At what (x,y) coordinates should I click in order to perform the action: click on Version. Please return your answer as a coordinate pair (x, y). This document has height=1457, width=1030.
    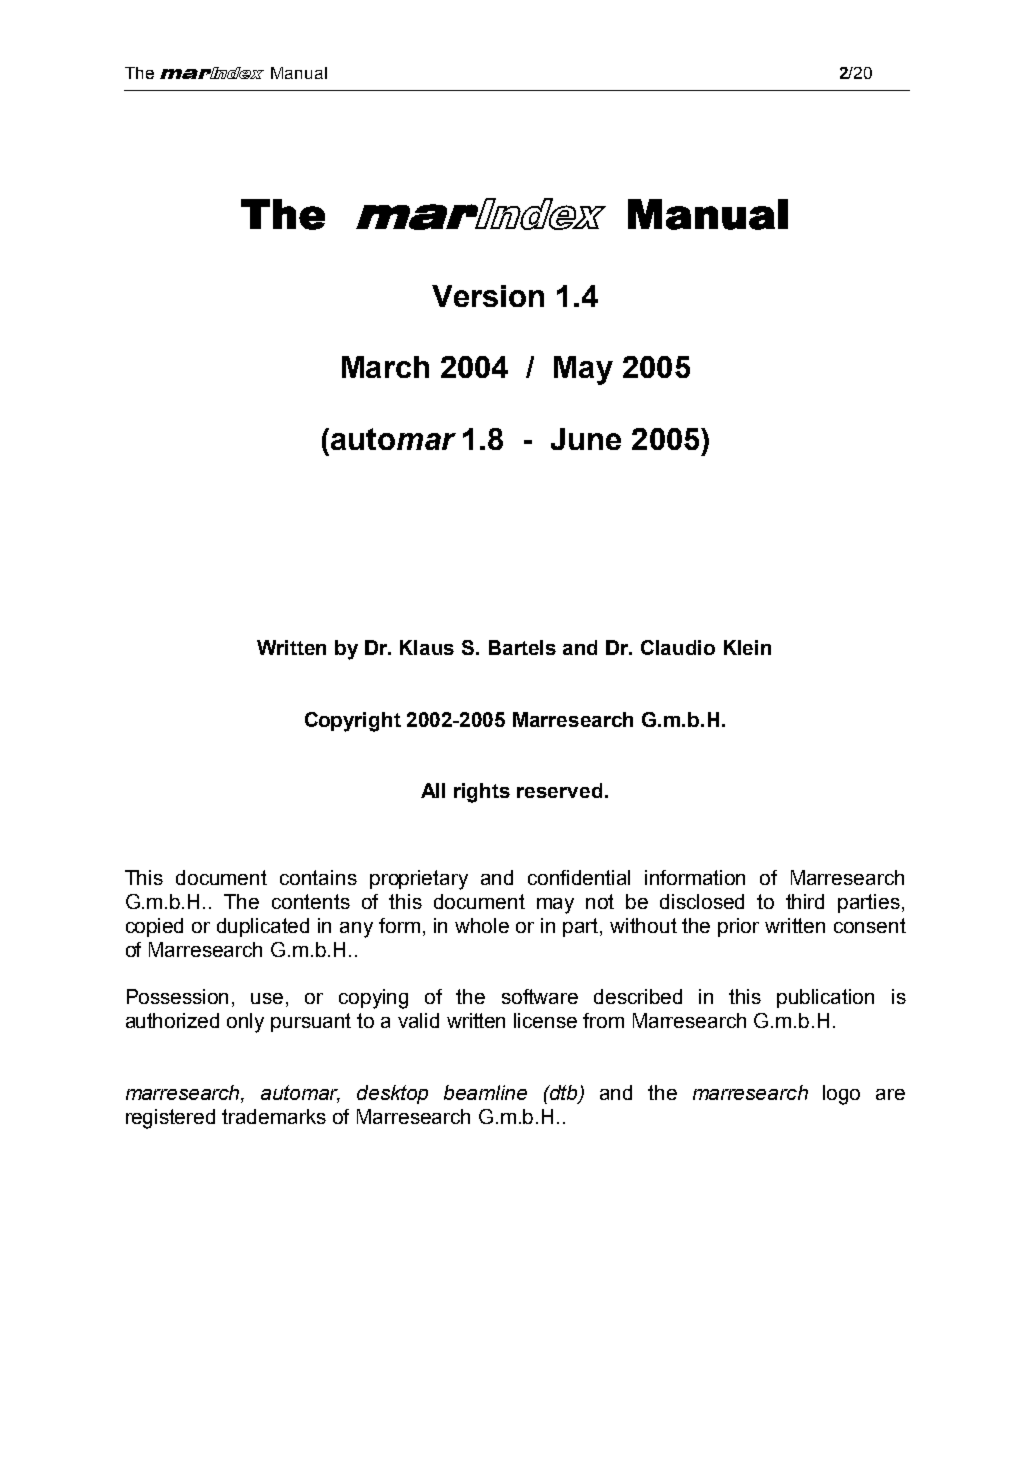
    Looking at the image, I should click on (488, 296).
